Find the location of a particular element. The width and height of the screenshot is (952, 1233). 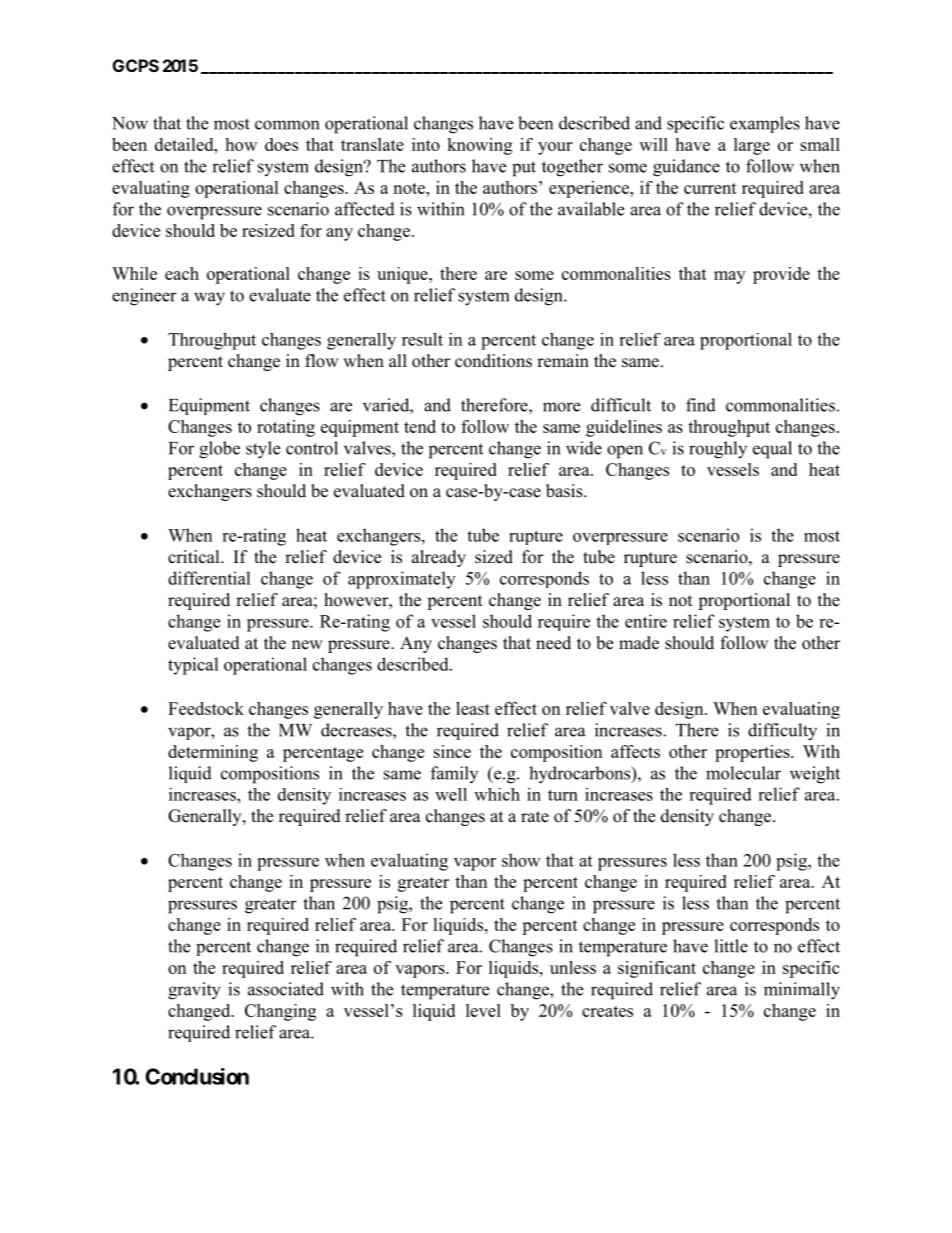

knowing is located at coordinates (479, 146).
